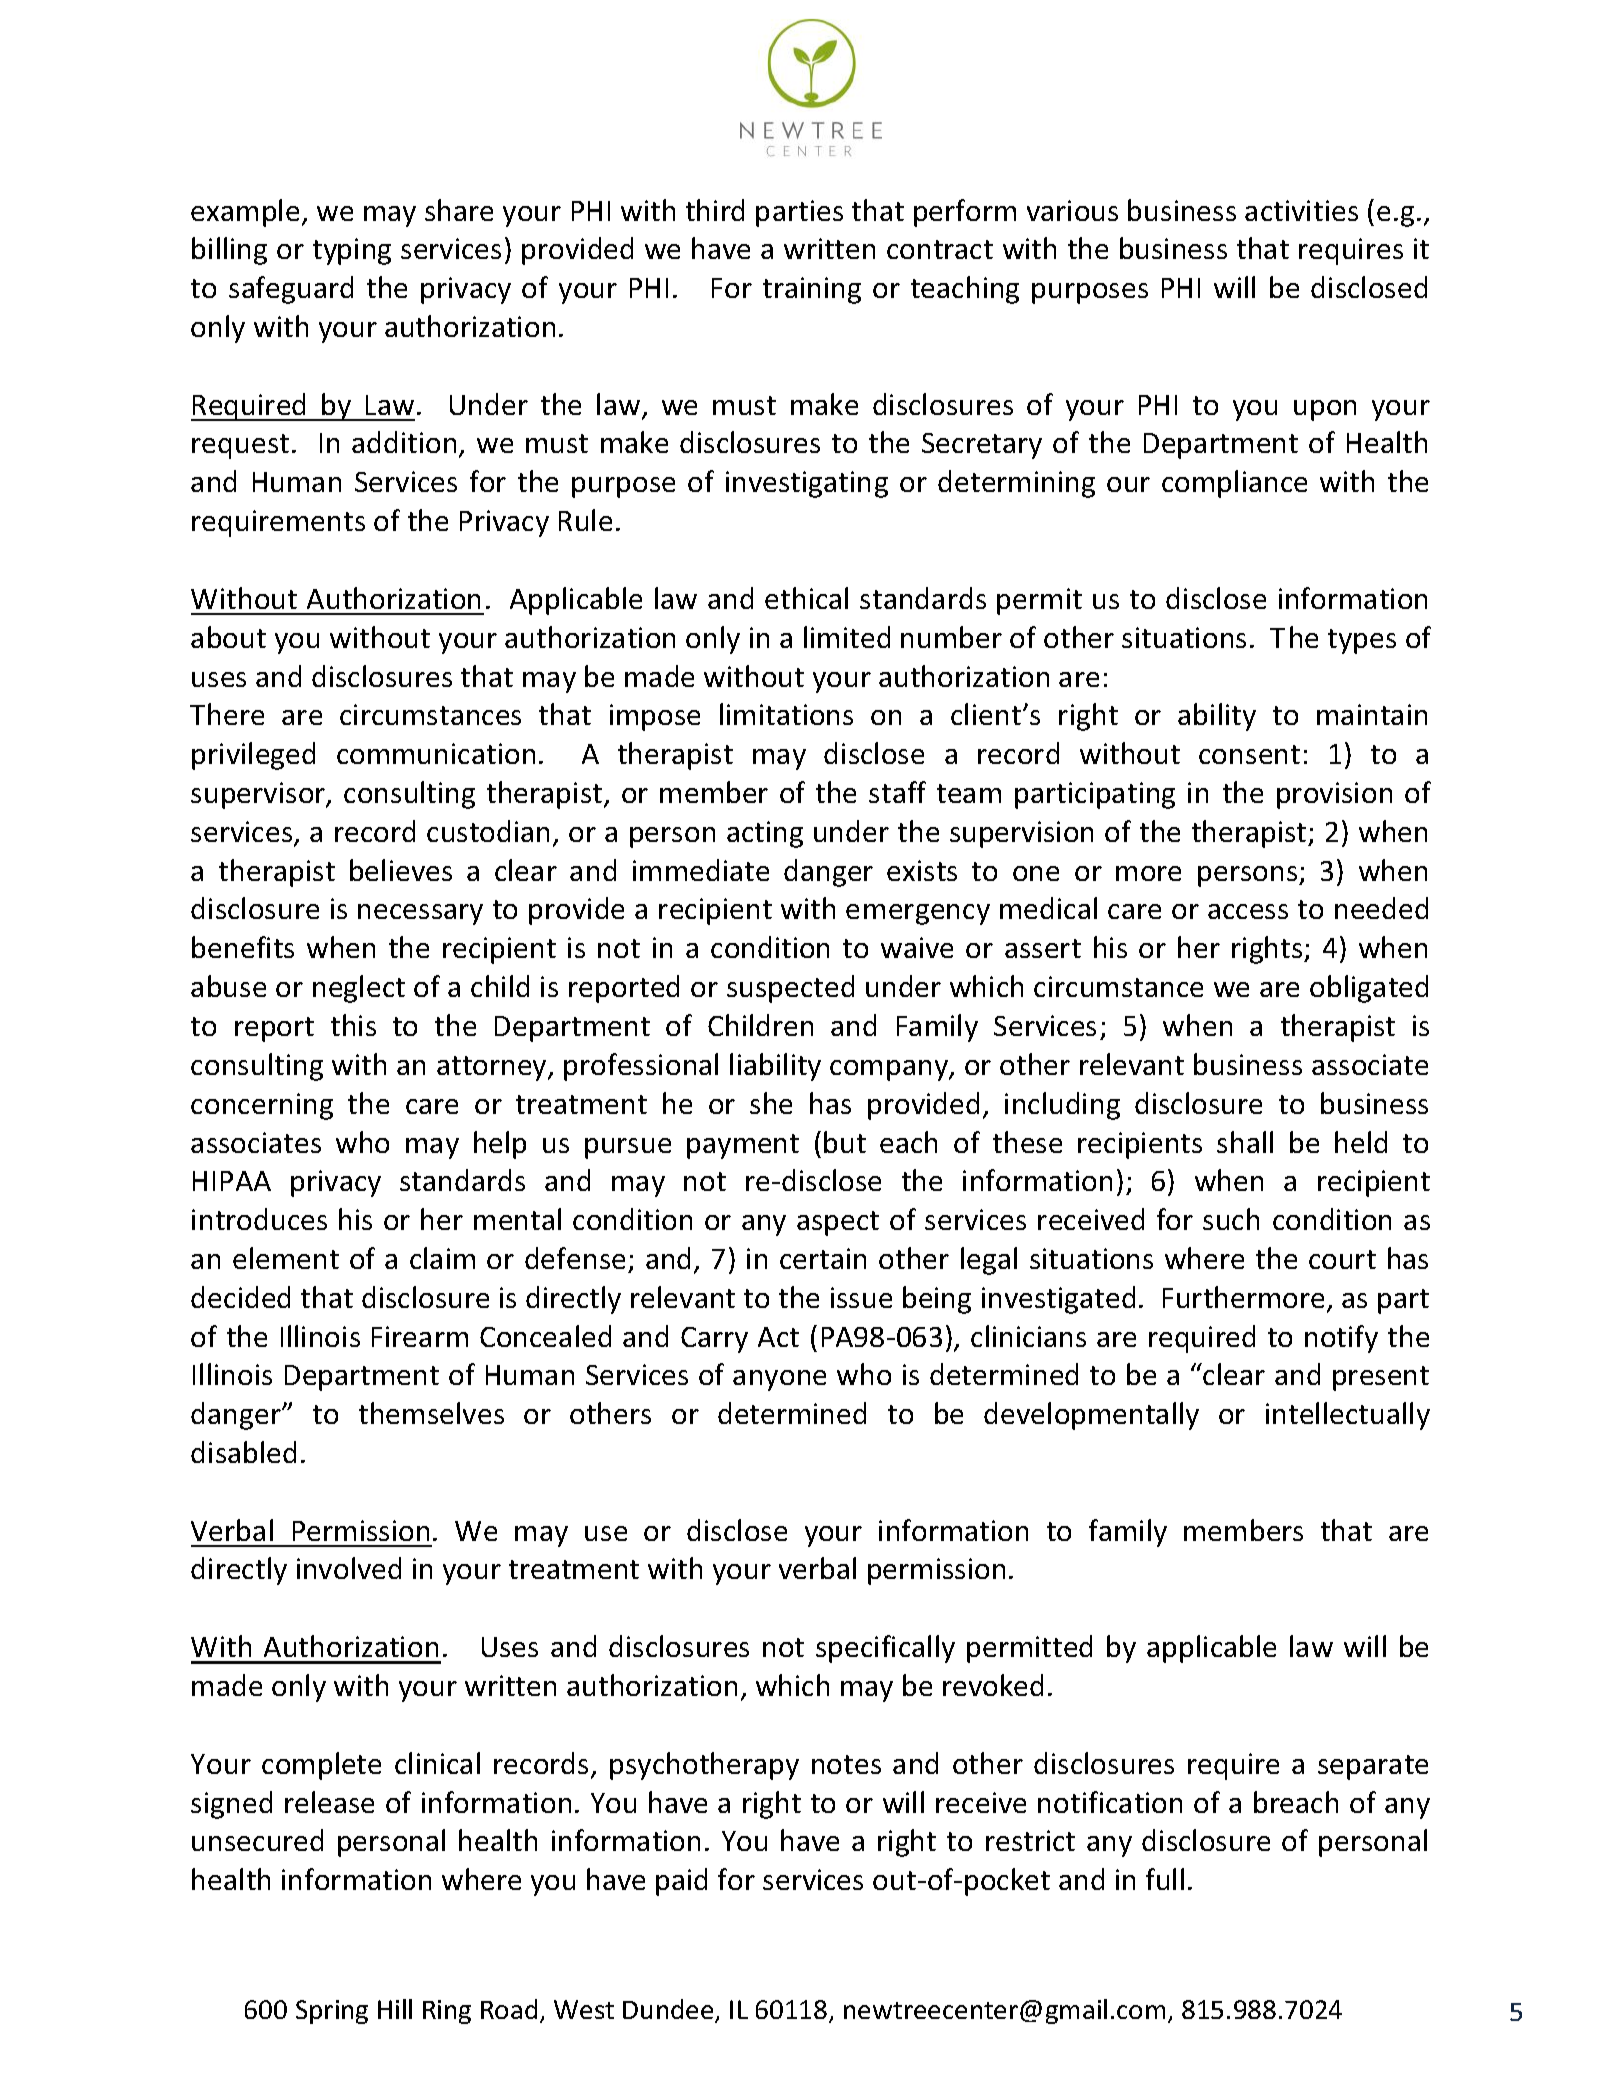 The width and height of the screenshot is (1622, 2099). What do you see at coordinates (812, 290) in the screenshot?
I see `training` at bounding box center [812, 290].
